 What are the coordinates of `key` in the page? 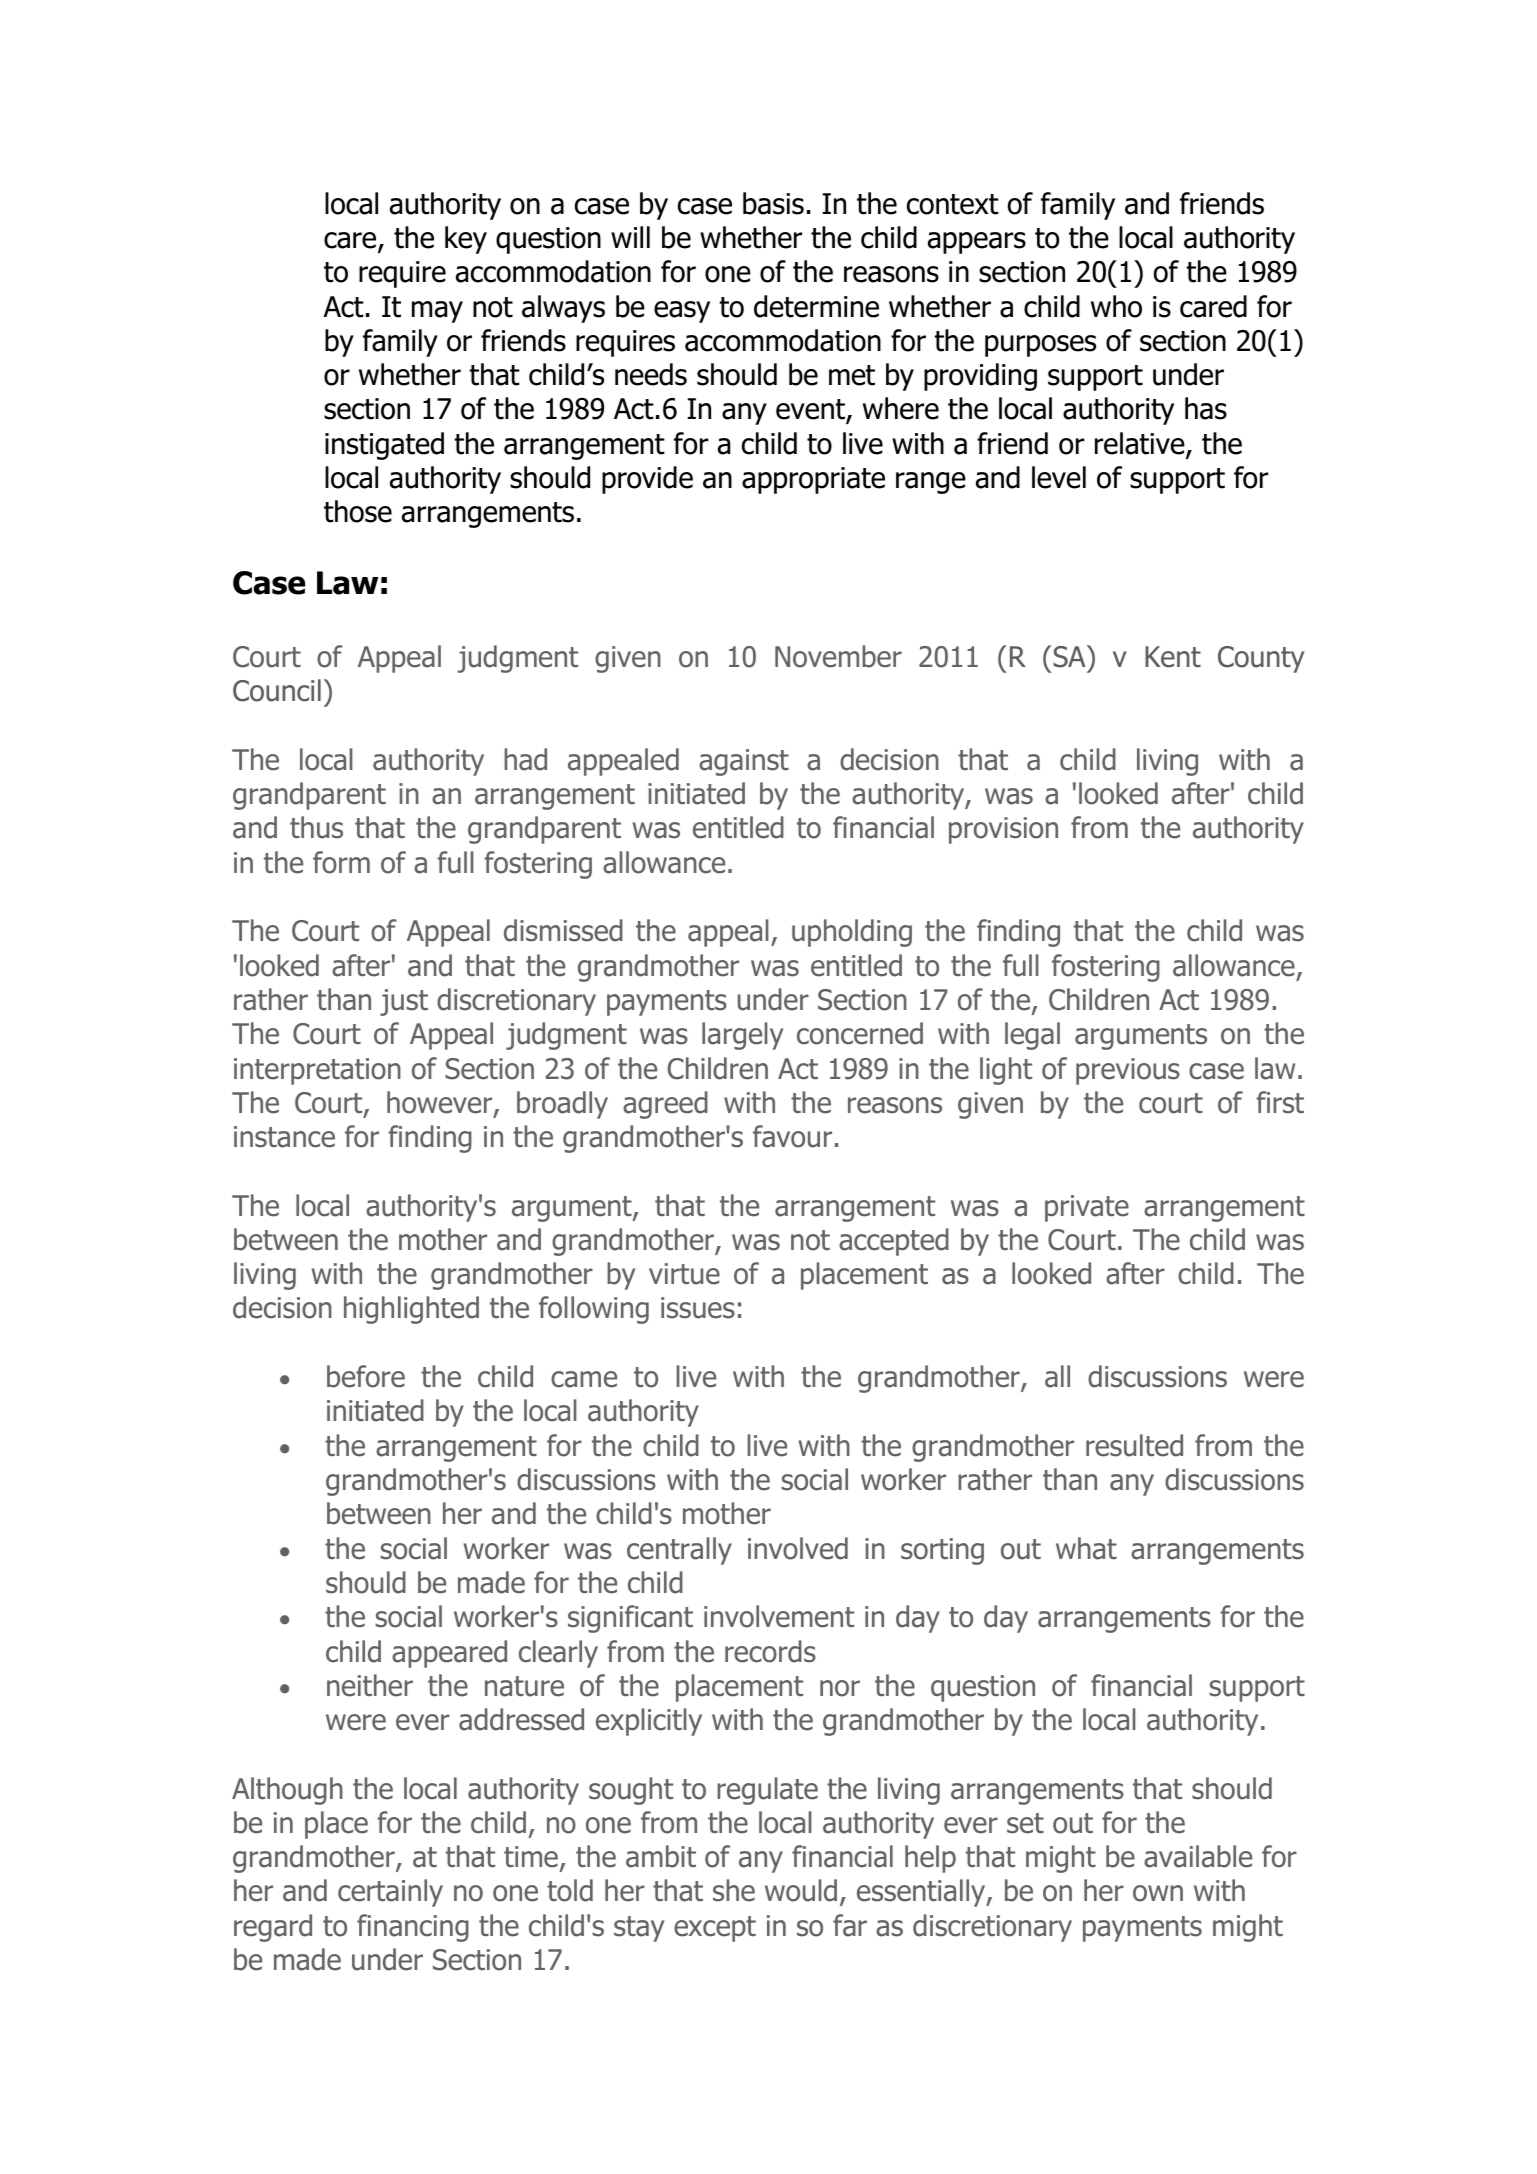 It's located at (466, 240).
